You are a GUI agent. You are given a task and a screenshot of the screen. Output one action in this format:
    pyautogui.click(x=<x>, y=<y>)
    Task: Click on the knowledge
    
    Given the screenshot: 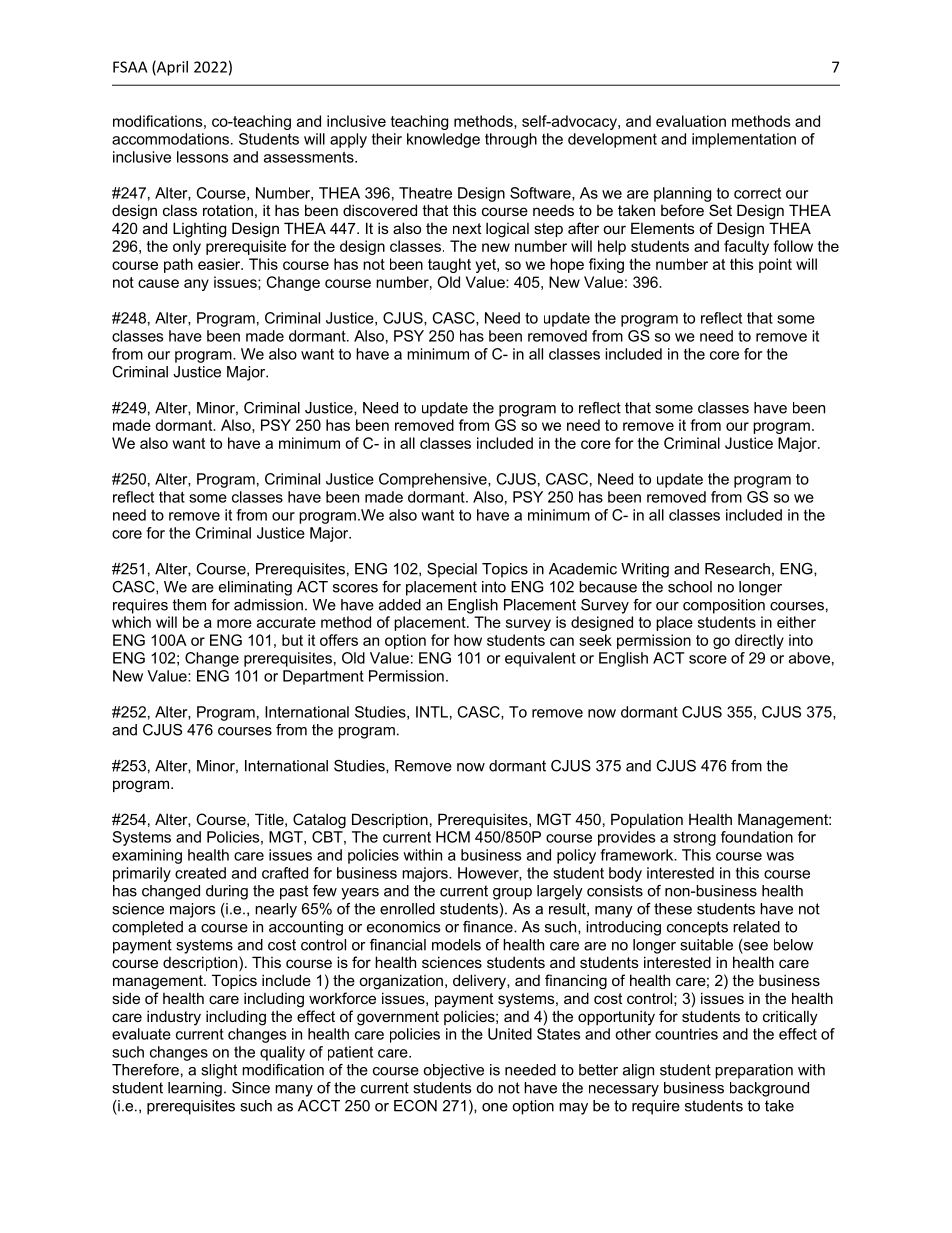 What is the action you would take?
    pyautogui.click(x=443, y=140)
